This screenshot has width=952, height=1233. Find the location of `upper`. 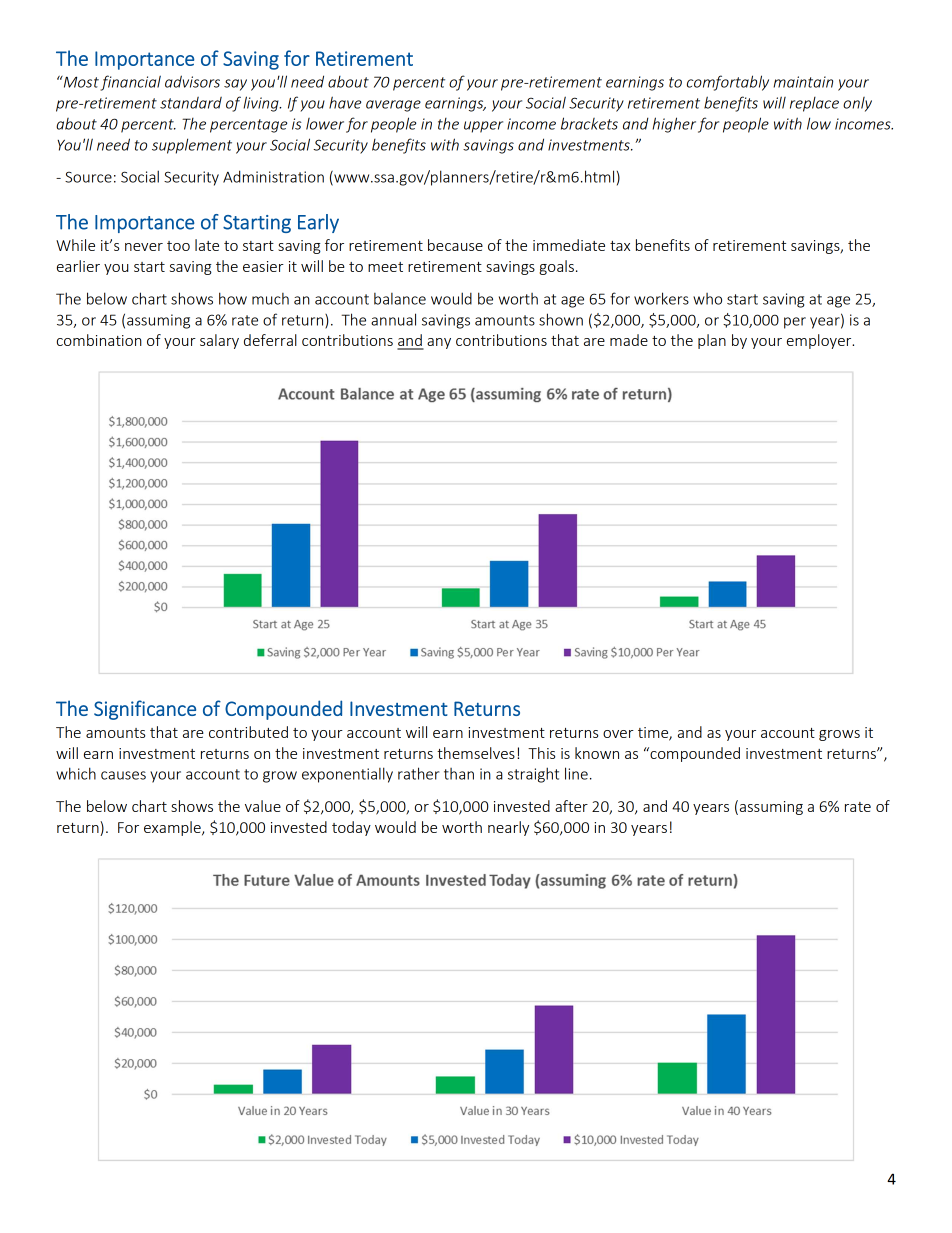

upper is located at coordinates (483, 127).
